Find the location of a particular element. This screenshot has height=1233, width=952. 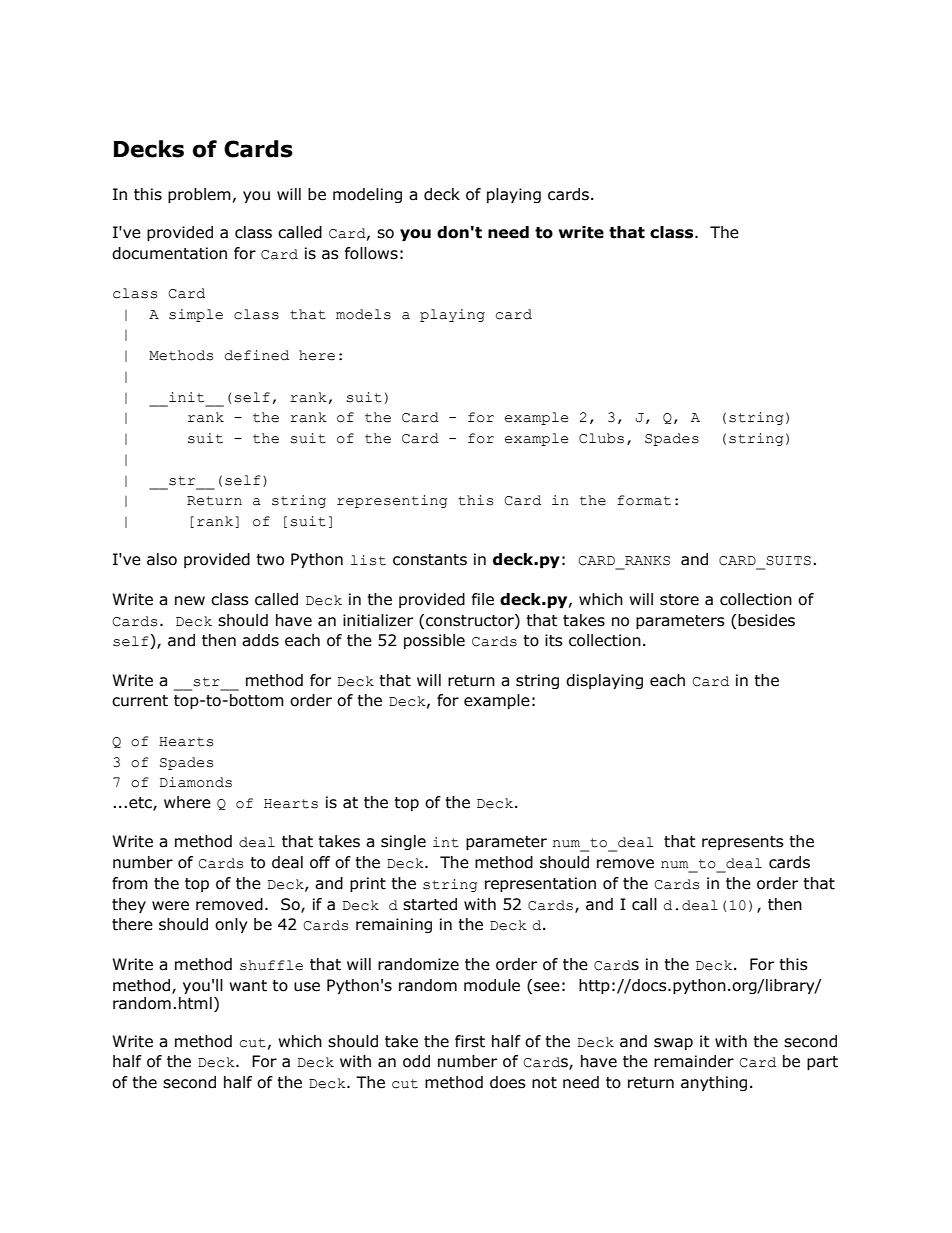

follows is located at coordinates (371, 253).
